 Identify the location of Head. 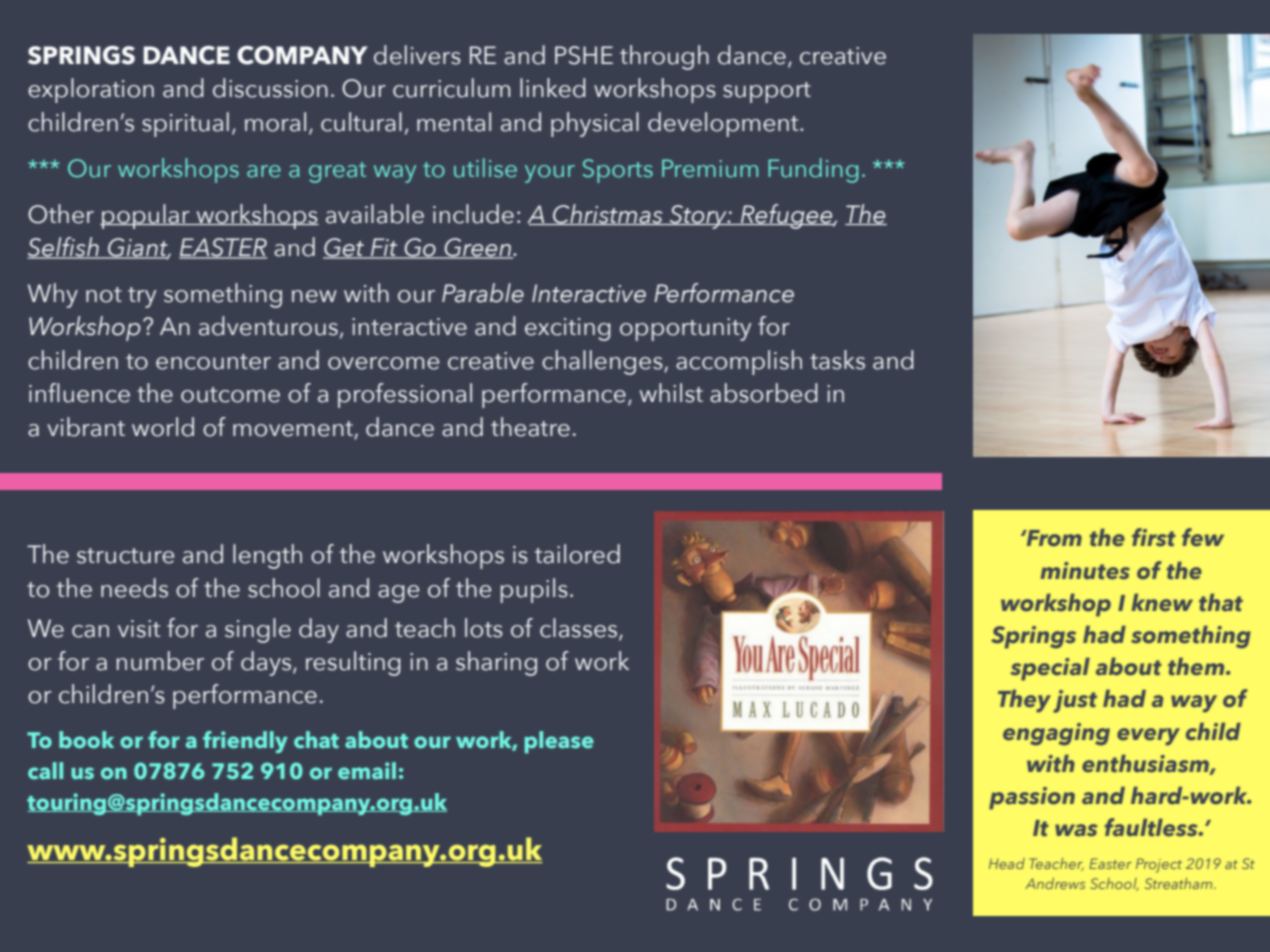
(1007, 863).
